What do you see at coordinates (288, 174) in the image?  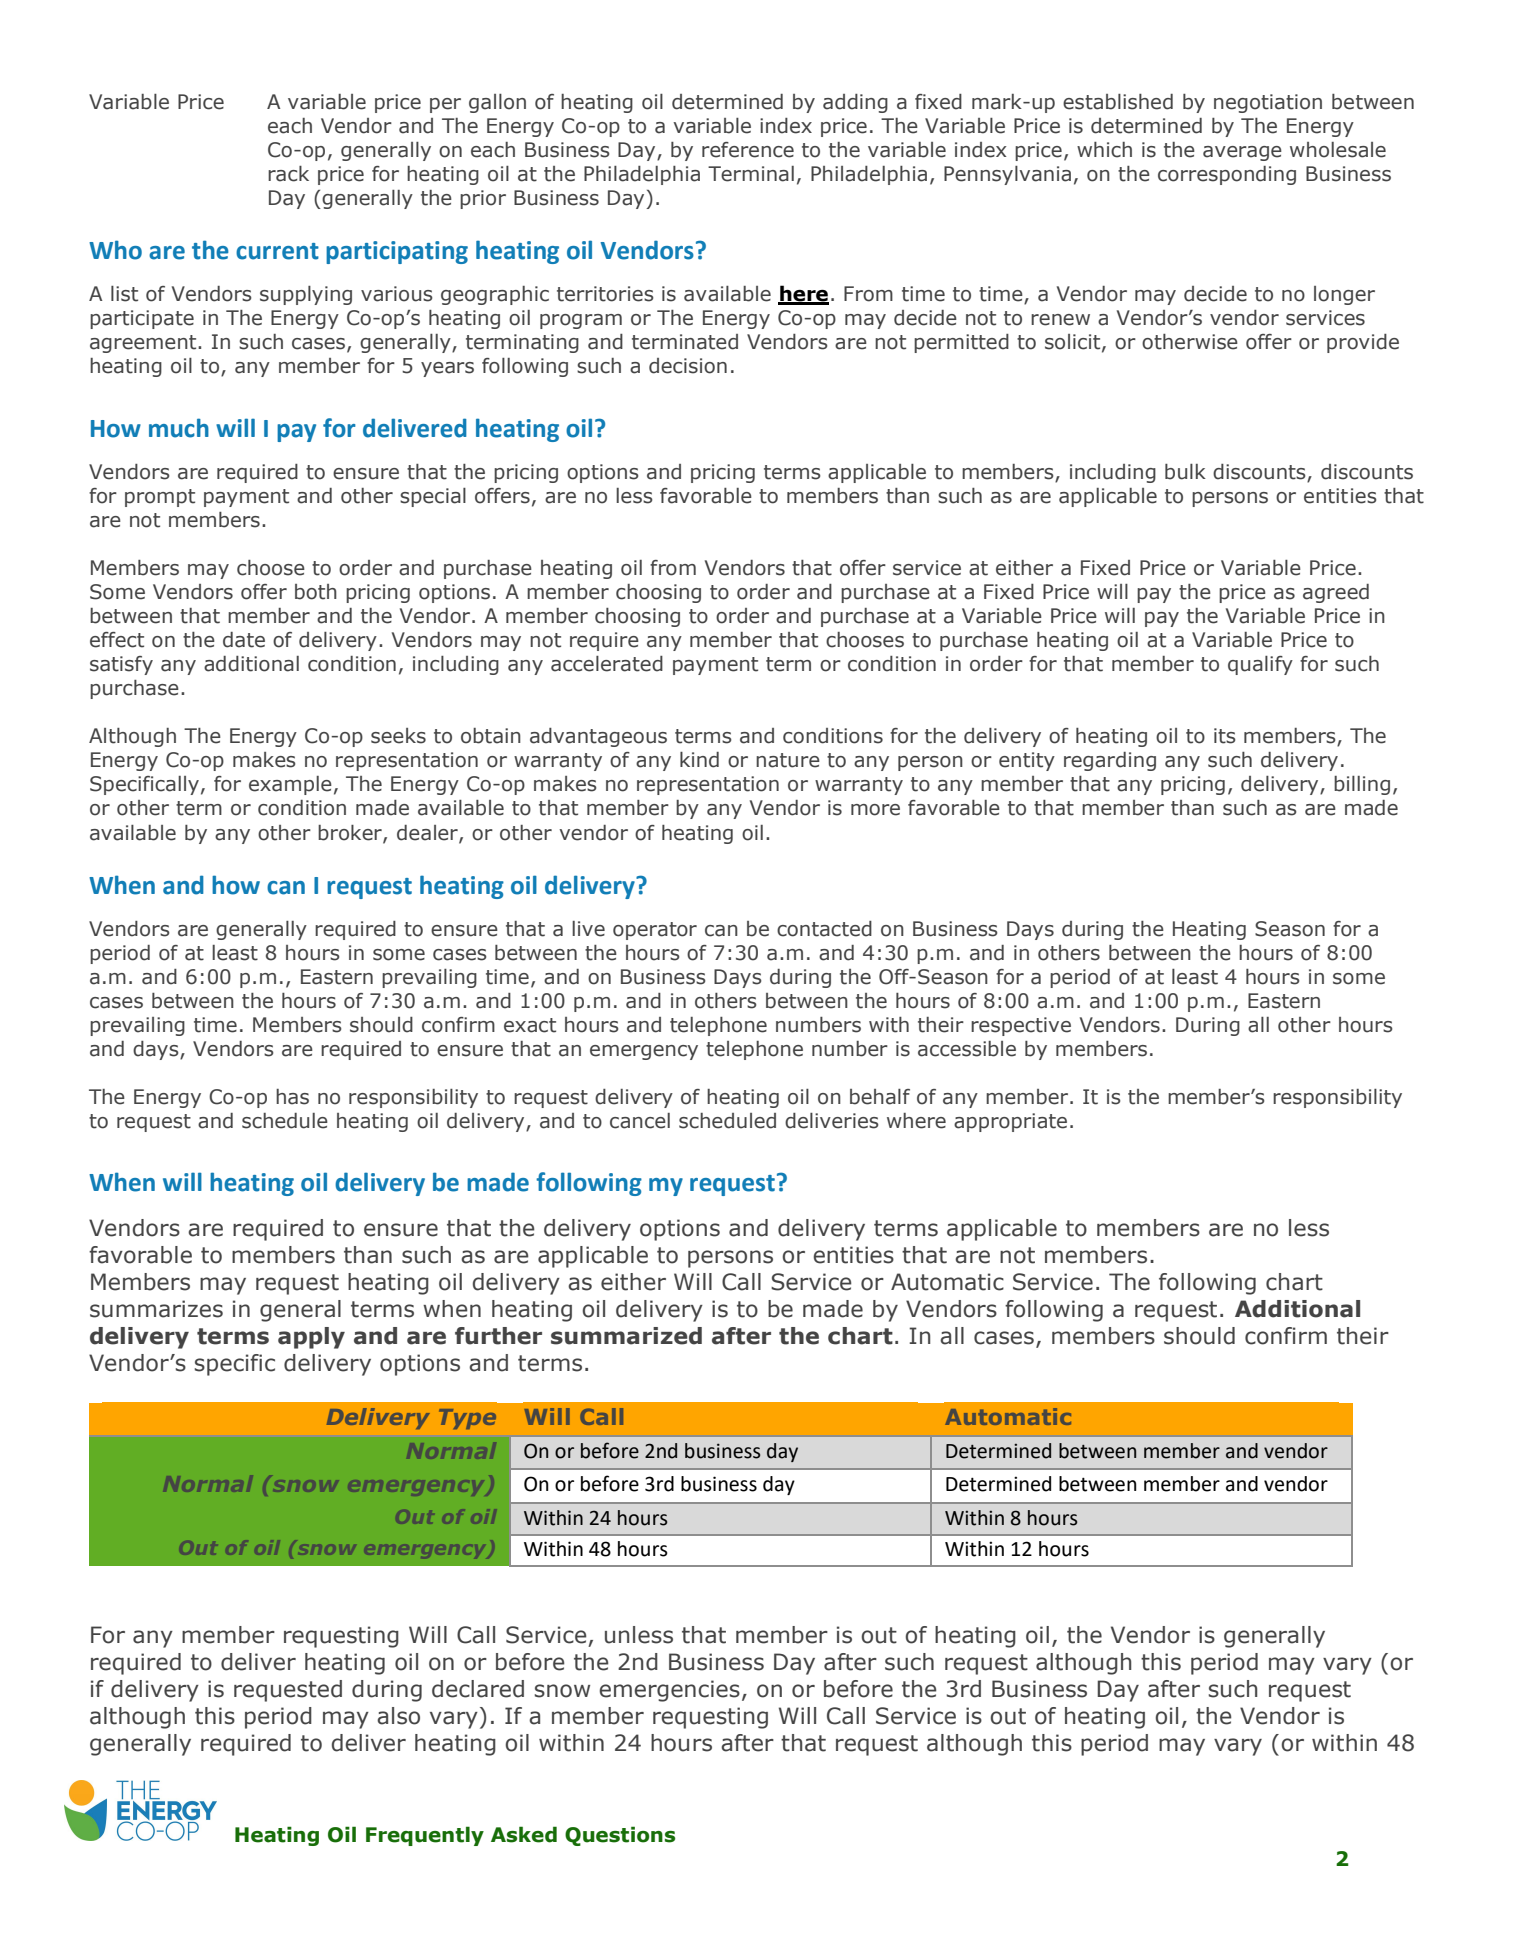 I see `rack` at bounding box center [288, 174].
